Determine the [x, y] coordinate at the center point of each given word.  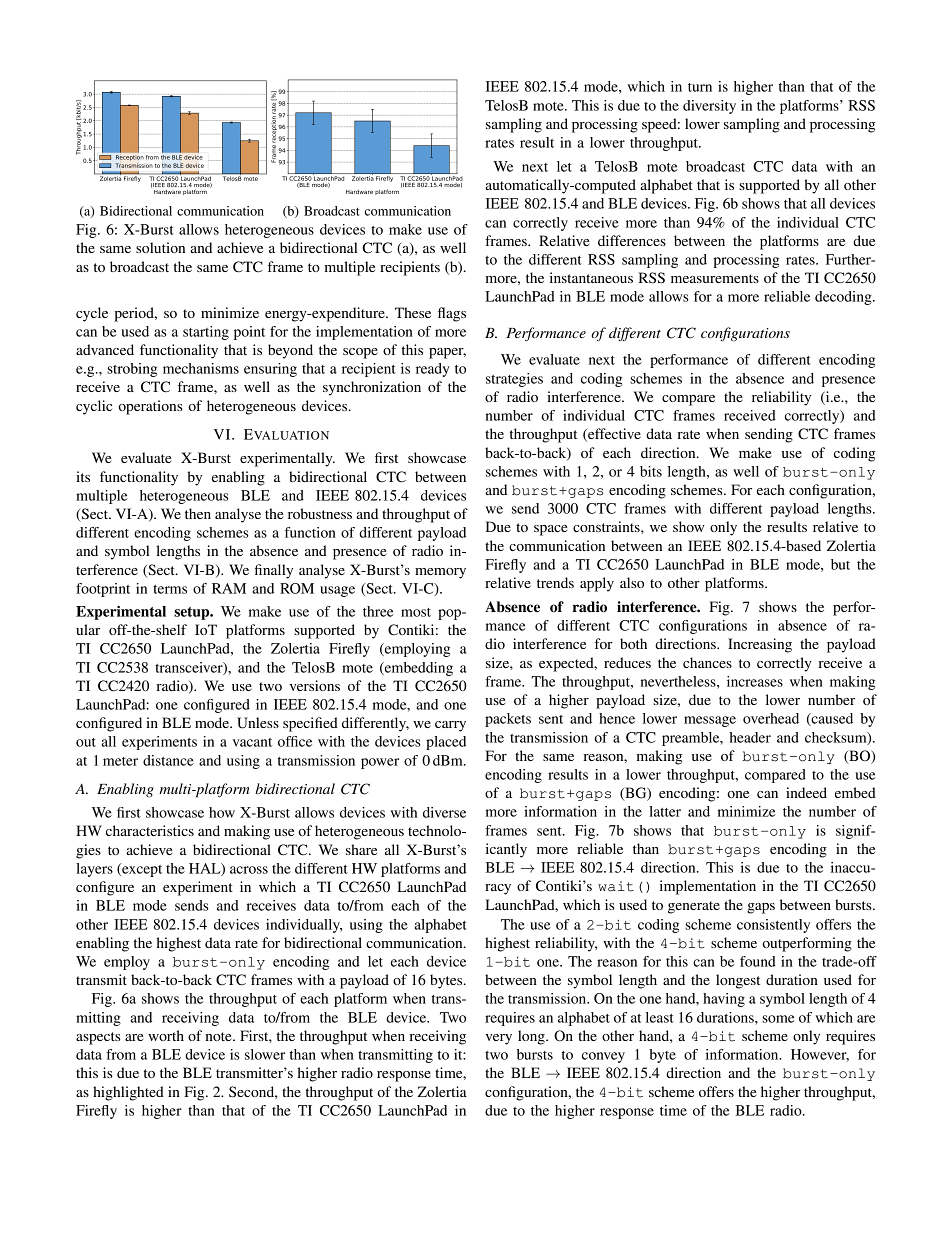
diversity [709, 107]
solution [160, 247]
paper [447, 353]
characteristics [150, 830]
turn [700, 87]
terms [170, 589]
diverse [444, 812]
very [499, 1039]
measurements [715, 278]
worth [166, 1035]
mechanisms [201, 368]
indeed [806, 792]
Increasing [760, 645]
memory [440, 573]
